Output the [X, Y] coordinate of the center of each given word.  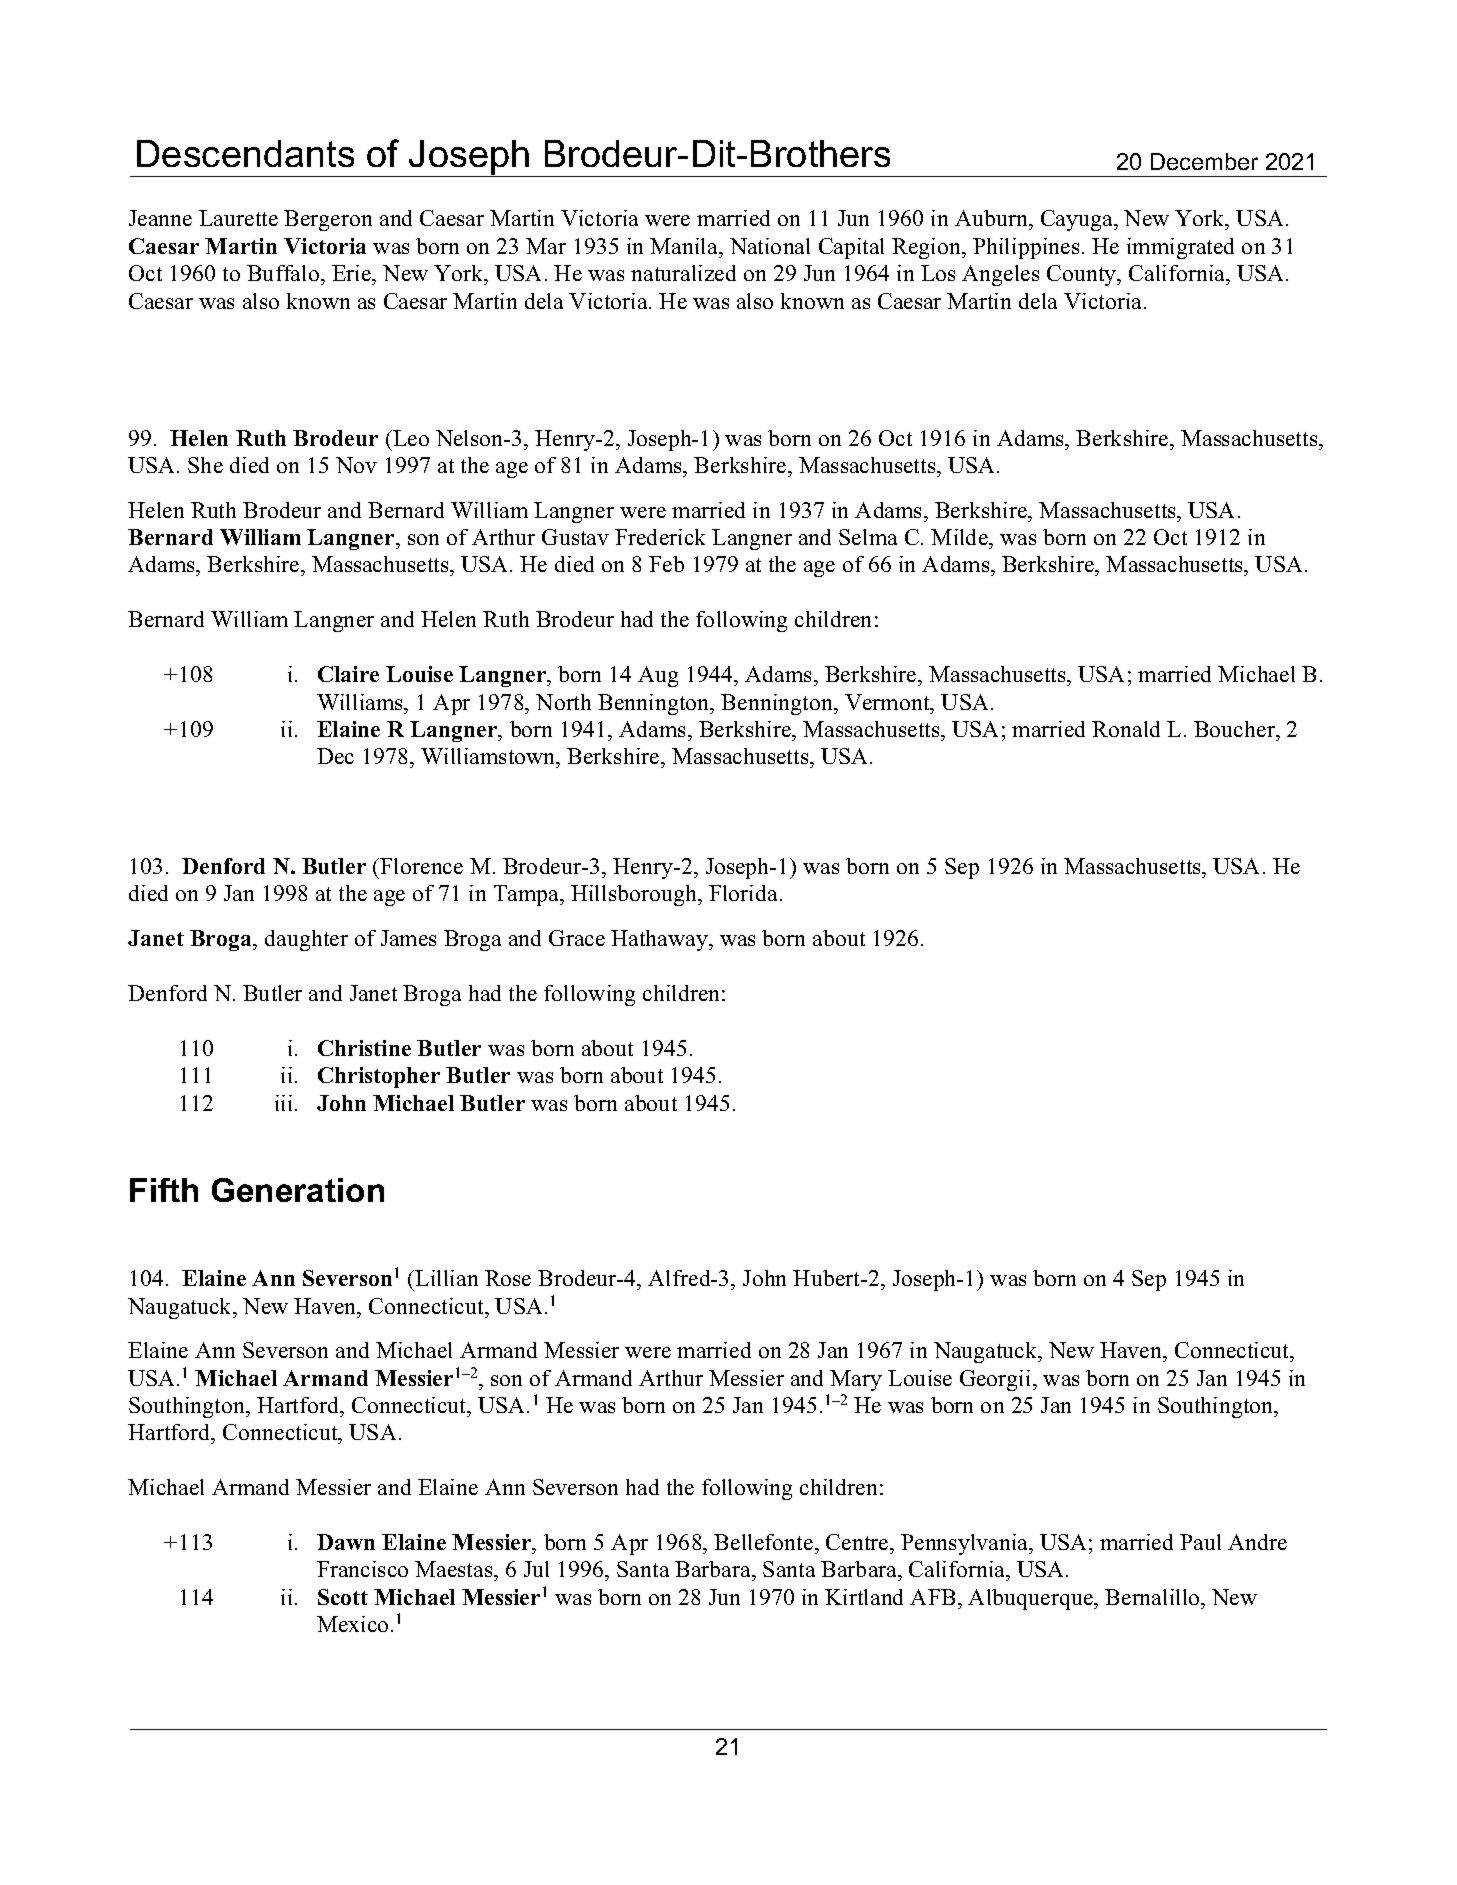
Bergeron [328, 220]
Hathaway [660, 940]
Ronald [1126, 729]
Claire [348, 674]
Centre [858, 1542]
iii [285, 1103]
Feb [666, 564]
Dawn [346, 1542]
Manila [685, 246]
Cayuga [1078, 220]
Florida [743, 893]
